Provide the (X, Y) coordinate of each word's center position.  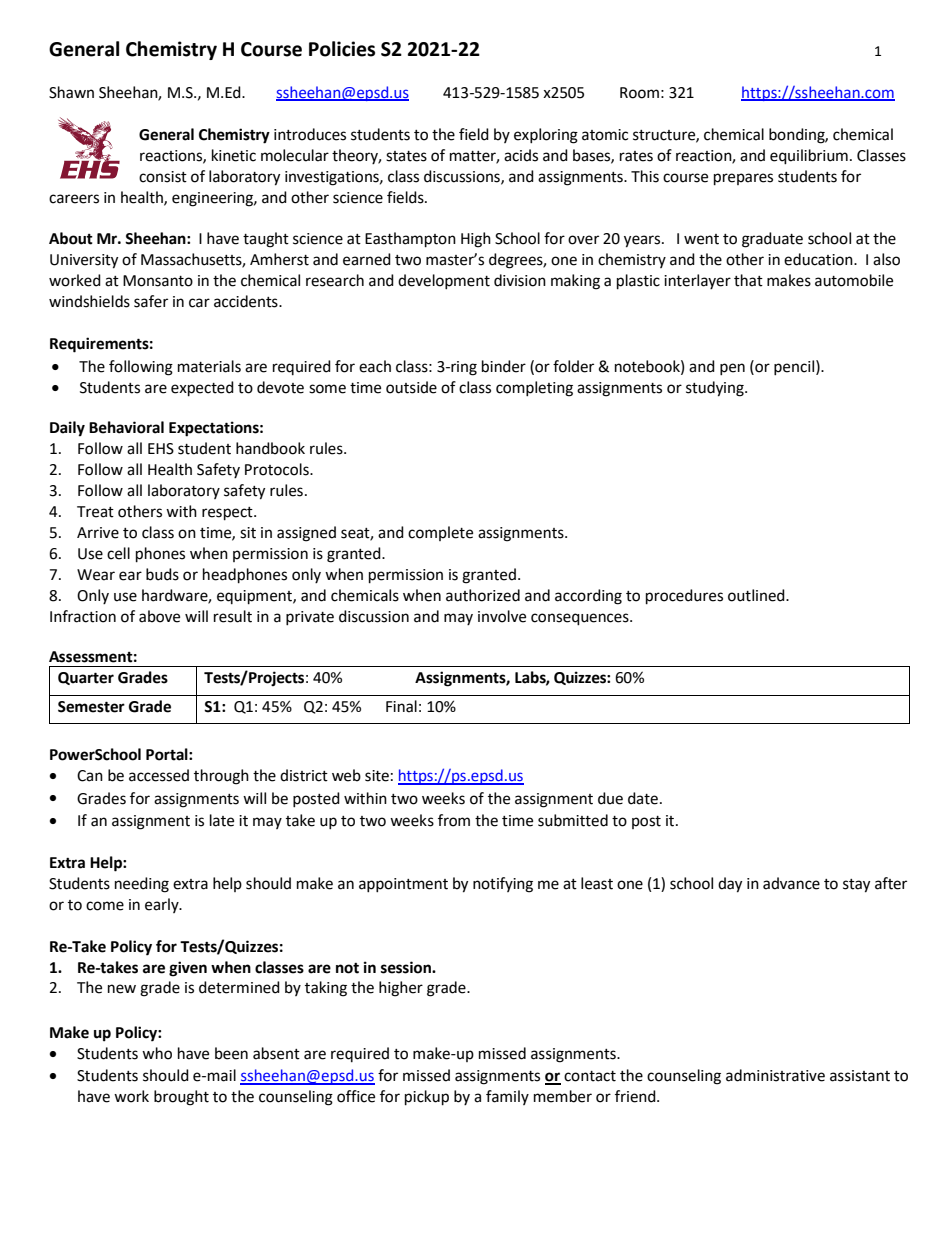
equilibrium (809, 157)
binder (504, 366)
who (157, 1053)
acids (521, 155)
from (454, 820)
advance (791, 883)
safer (151, 301)
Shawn (71, 92)
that (748, 280)
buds (162, 574)
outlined (757, 595)
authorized (483, 595)
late (222, 820)
